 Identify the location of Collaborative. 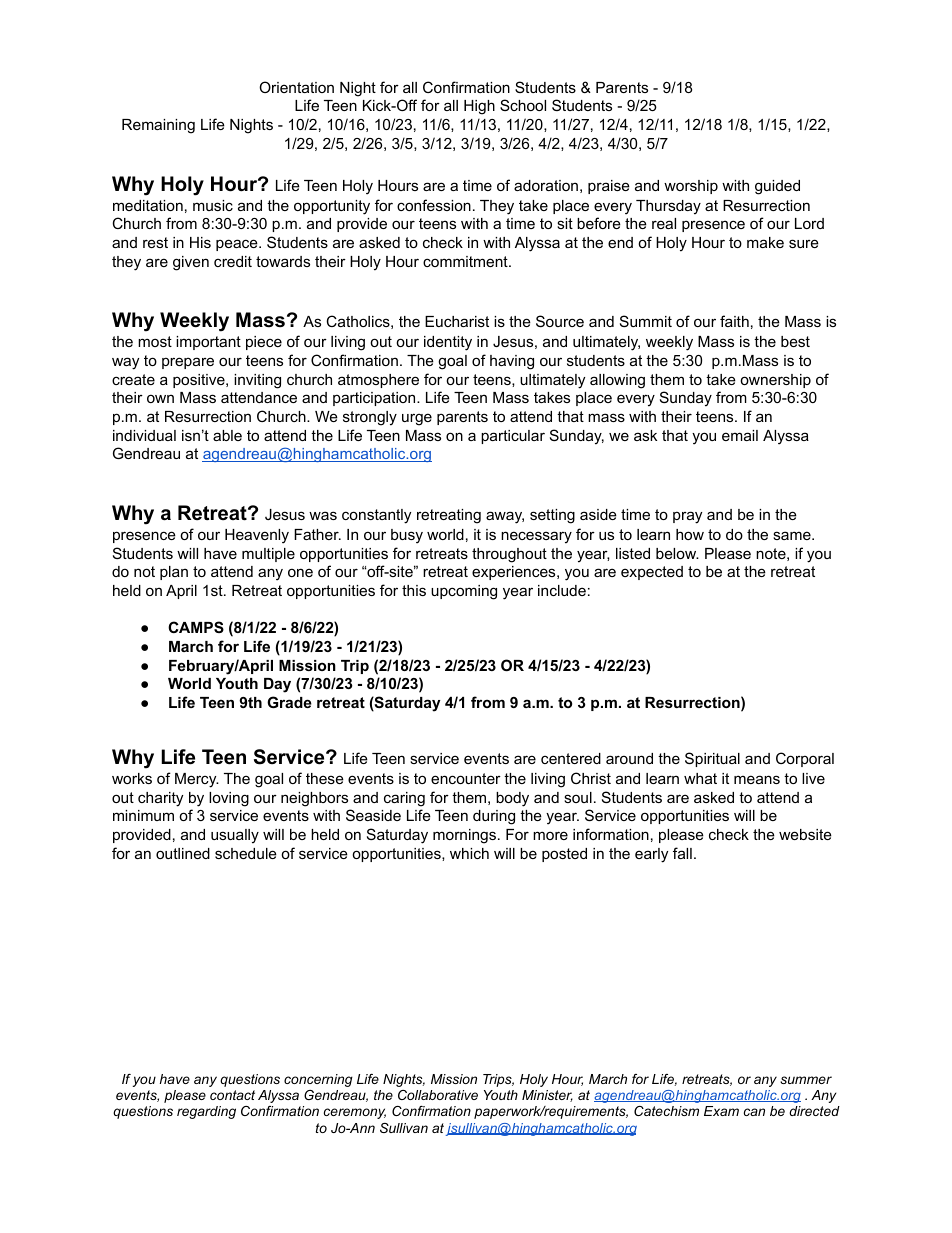
(438, 1095).
